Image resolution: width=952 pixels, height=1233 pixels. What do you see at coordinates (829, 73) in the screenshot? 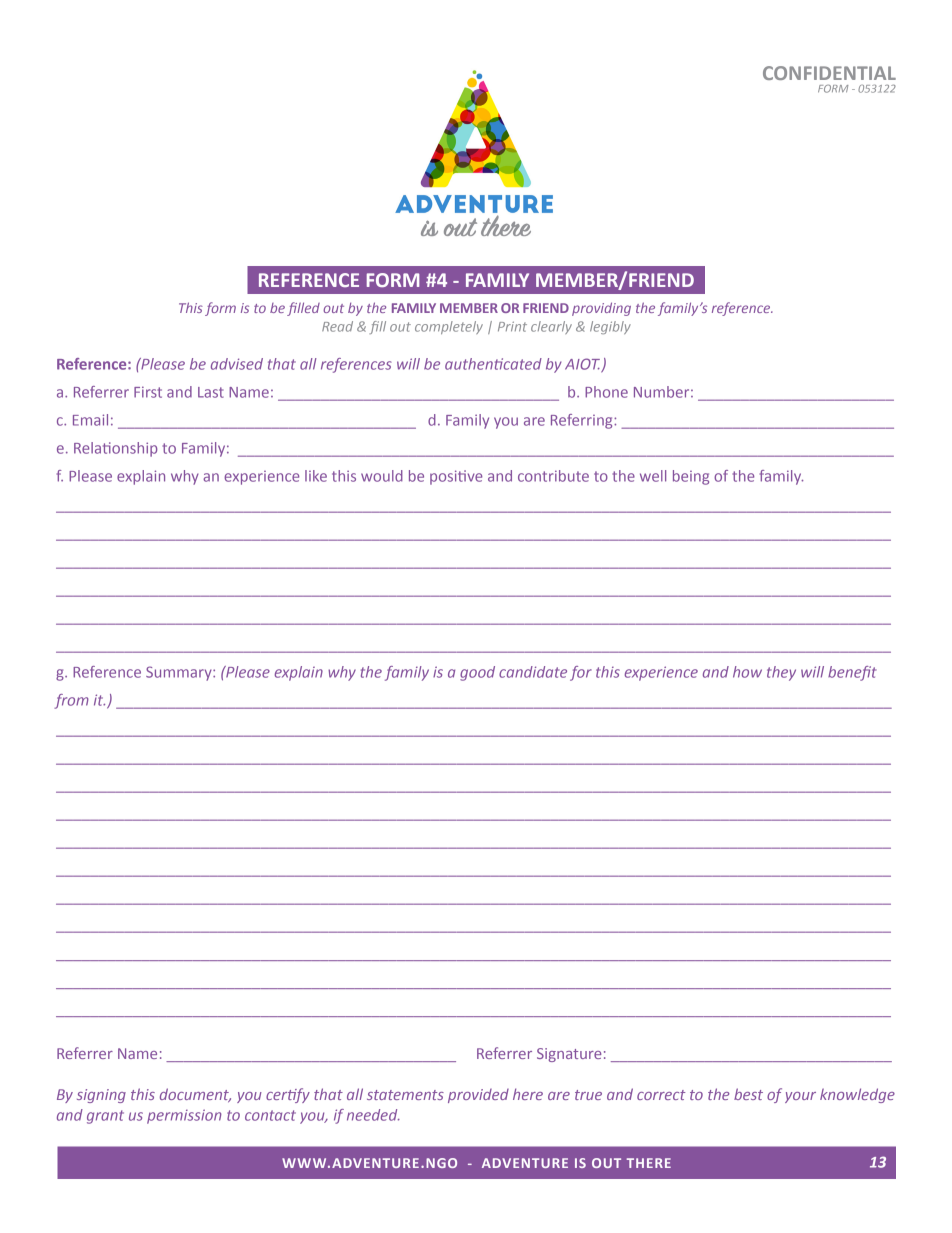
I see `CONFIDENTIAL` at bounding box center [829, 73].
